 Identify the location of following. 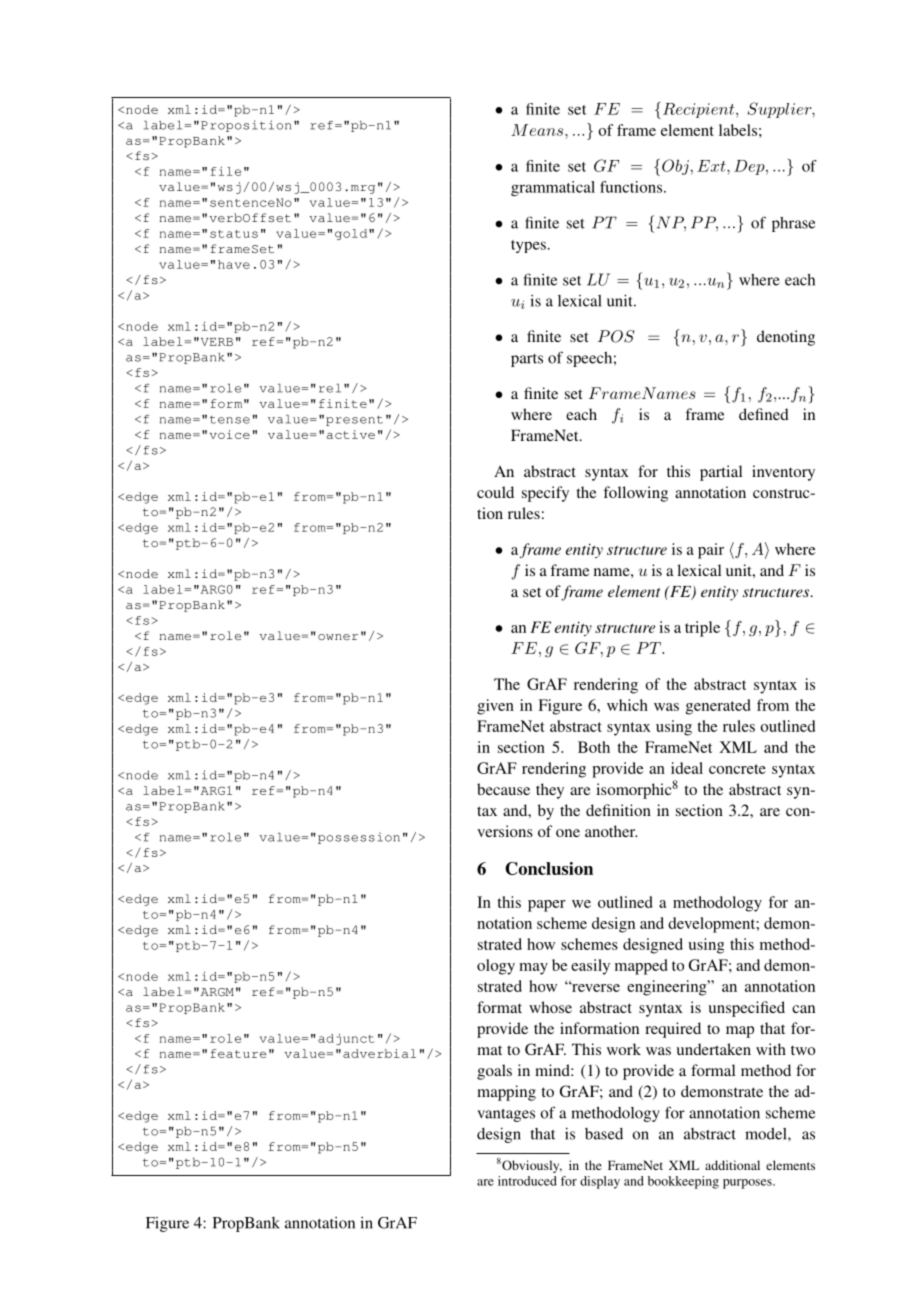
(635, 494).
